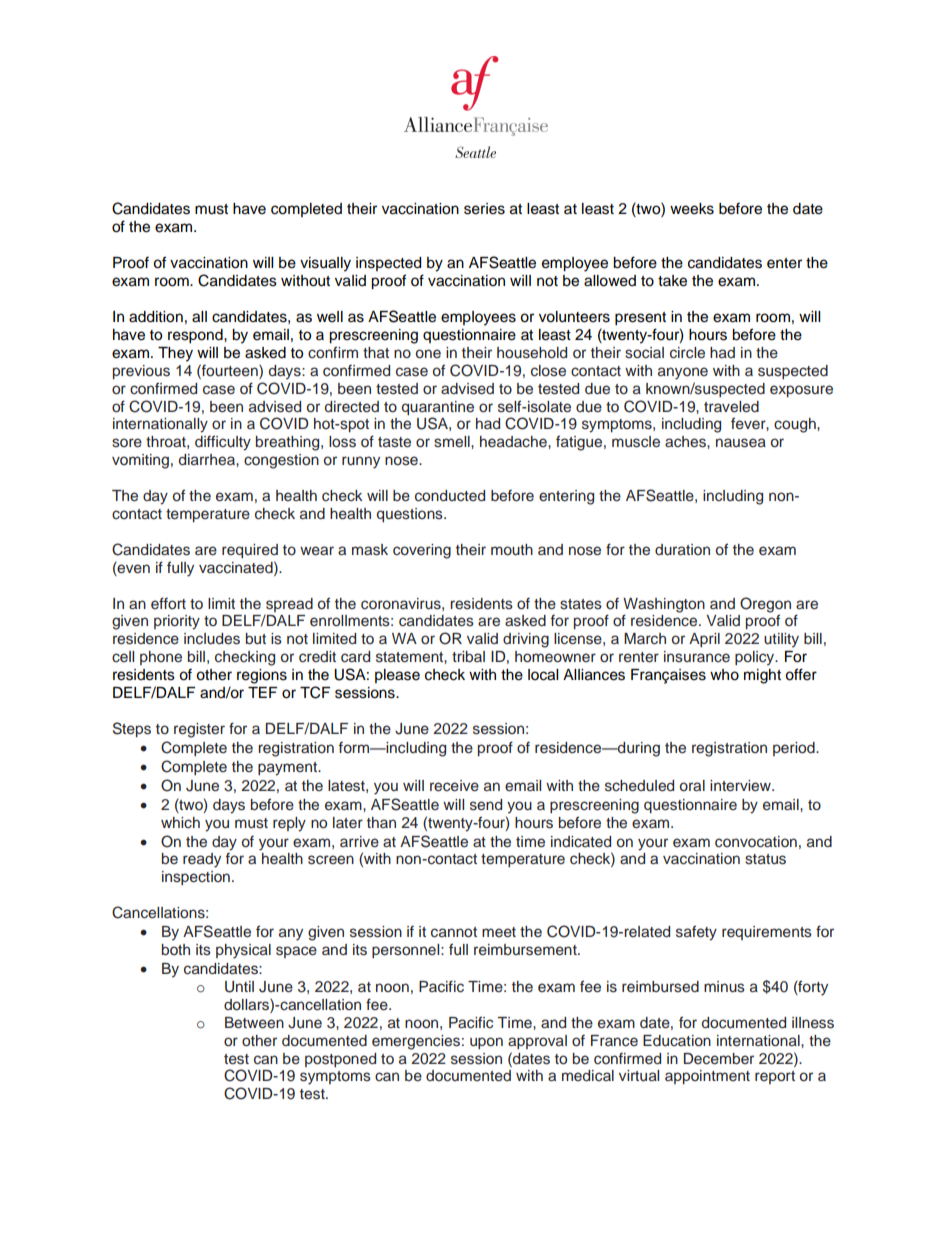 This document has width=952, height=1233. Describe the element at coordinates (468, 656) in the document. I see `tribal` at that location.
